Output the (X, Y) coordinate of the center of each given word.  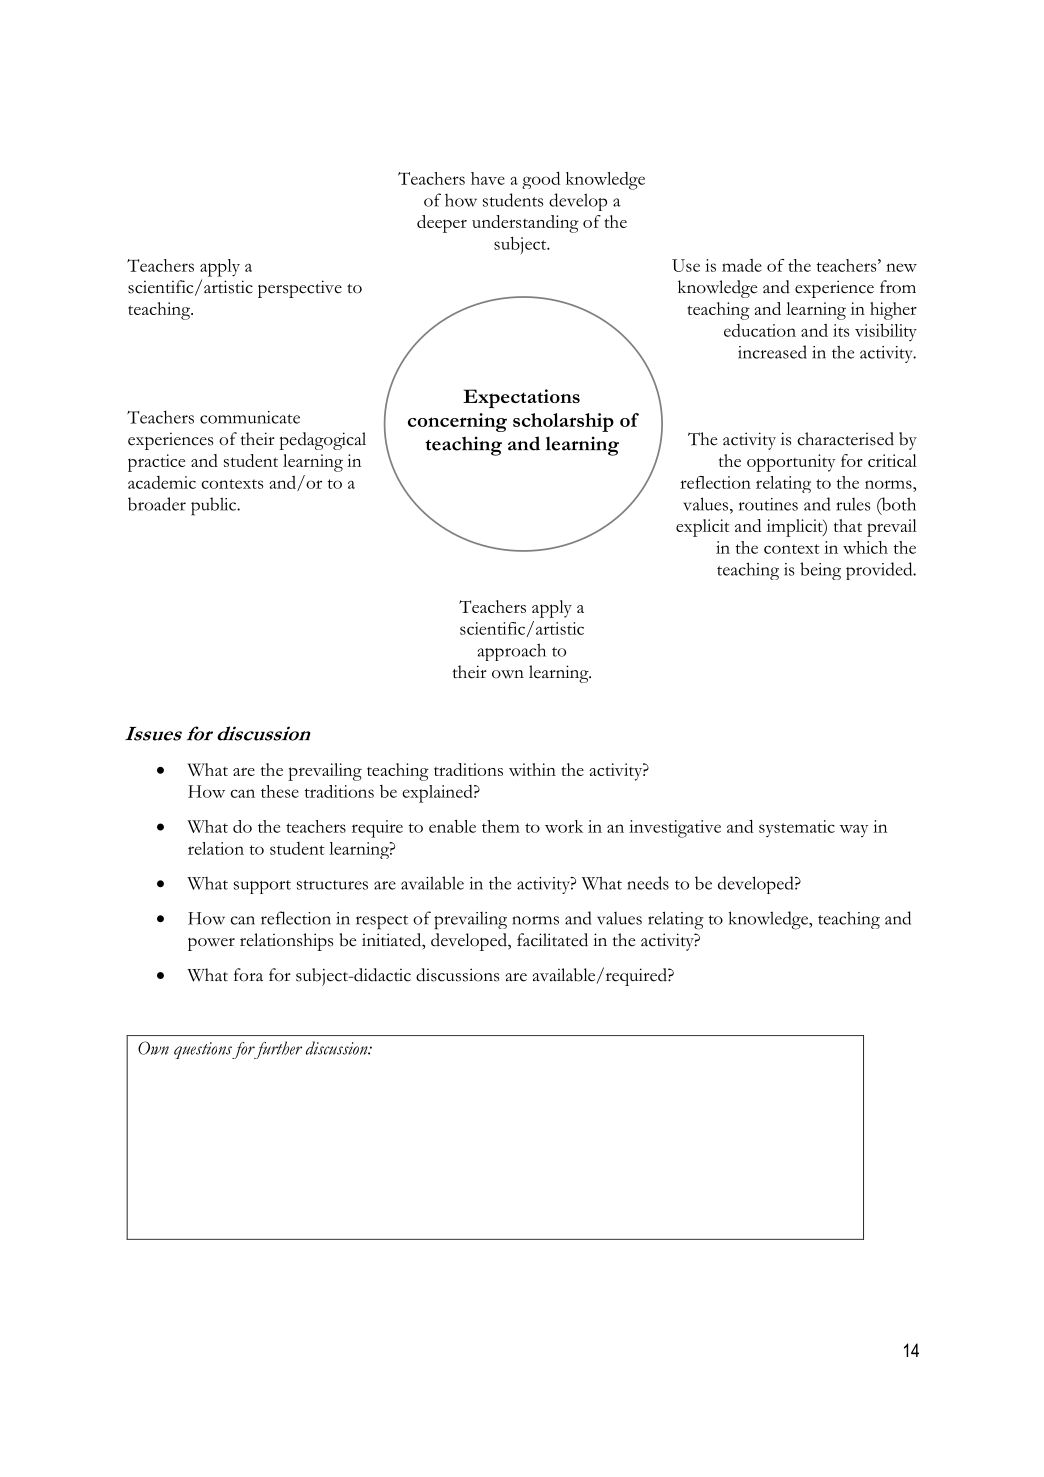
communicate (250, 417)
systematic (797, 828)
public (215, 506)
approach (512, 652)
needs (648, 883)
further (277, 1050)
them (501, 826)
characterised (845, 439)
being (820, 571)
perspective (300, 289)
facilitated (552, 940)
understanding (525, 224)
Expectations (521, 398)
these (280, 791)
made (742, 265)
